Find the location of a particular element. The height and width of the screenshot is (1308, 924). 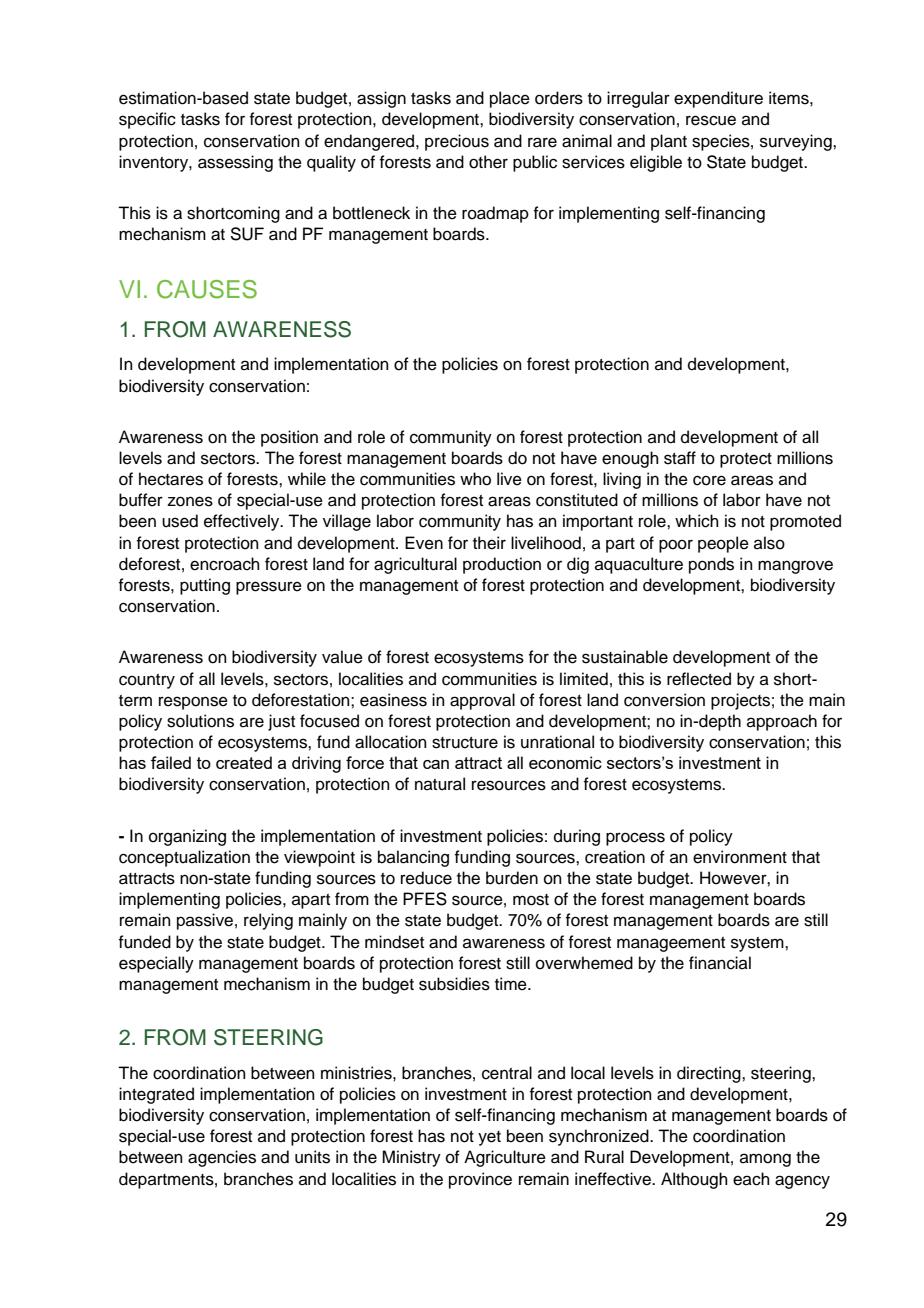

assessing is located at coordinates (235, 163).
